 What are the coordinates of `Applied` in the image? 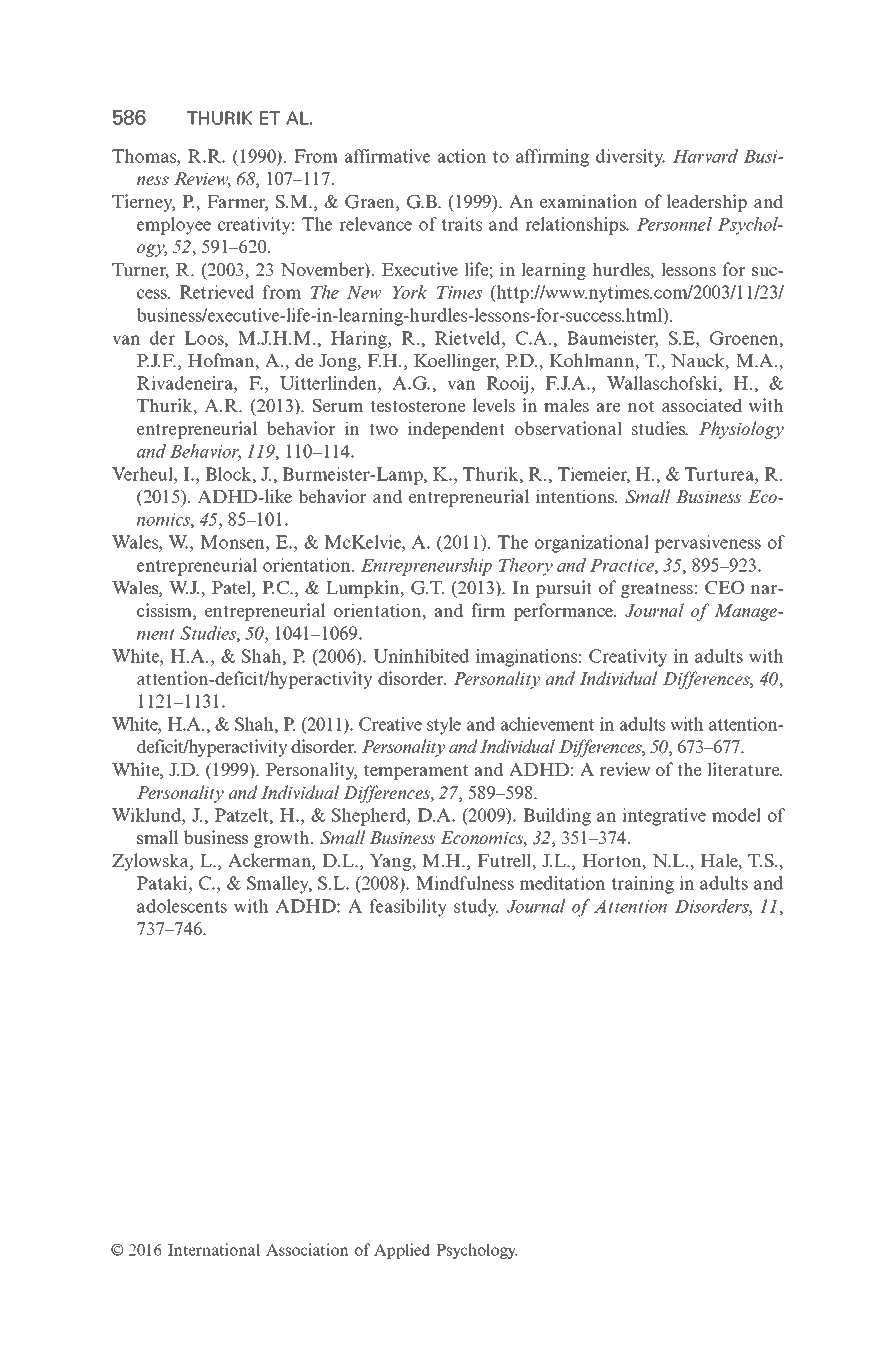 It's located at (402, 1251).
